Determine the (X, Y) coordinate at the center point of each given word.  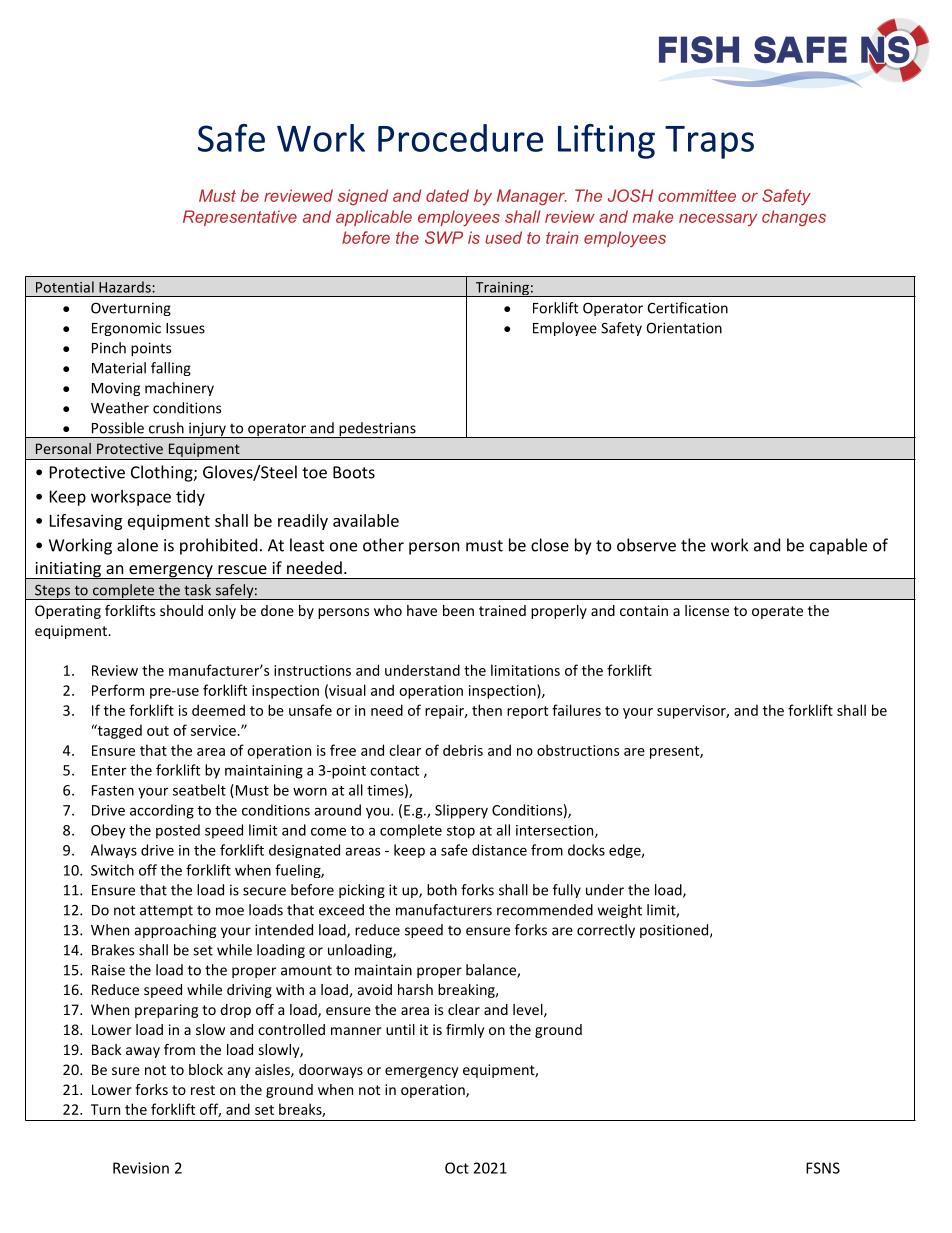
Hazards (126, 287)
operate (777, 612)
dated (447, 195)
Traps (709, 142)
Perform (118, 690)
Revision (141, 1168)
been (458, 610)
